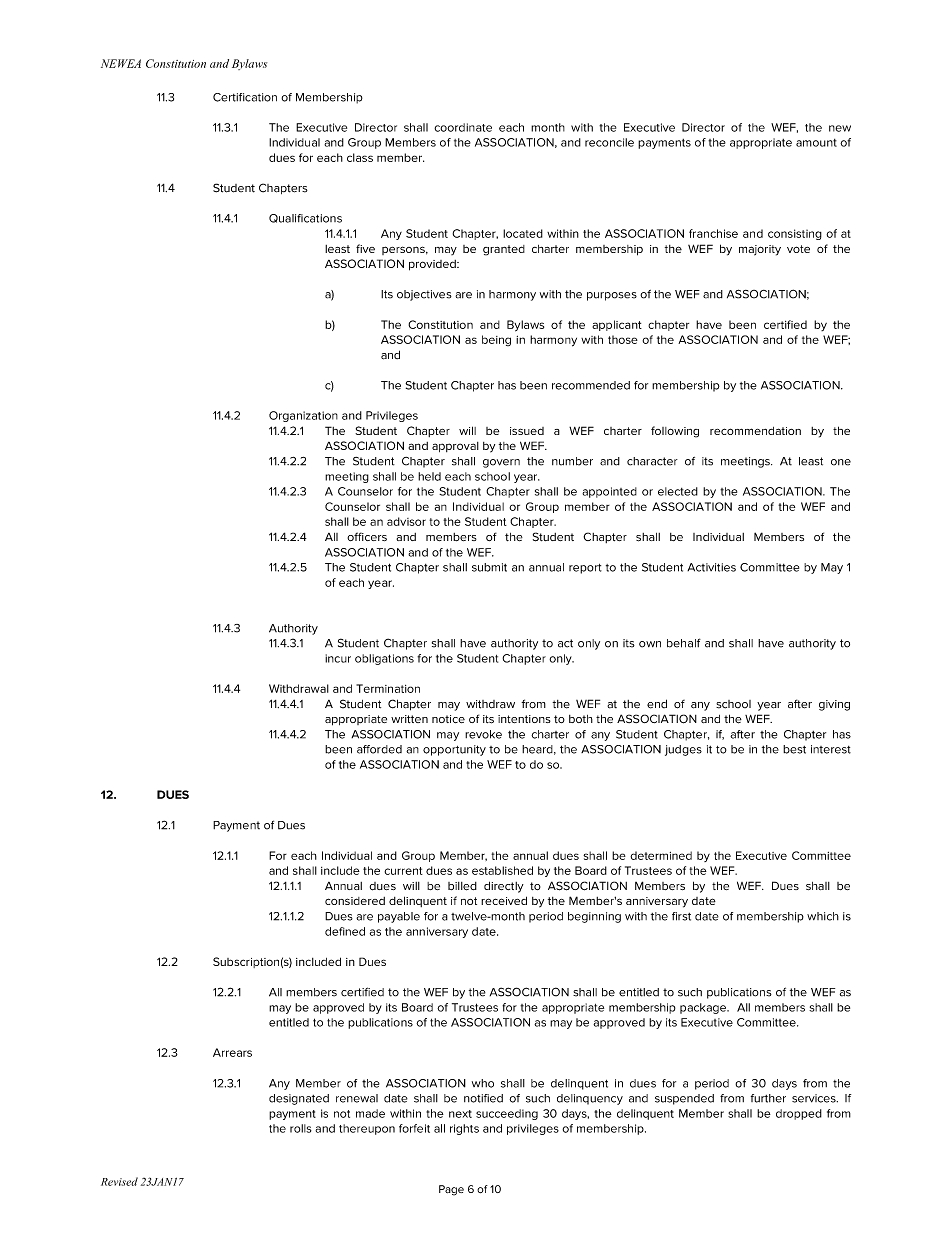 This screenshot has height=1233, width=952. What do you see at coordinates (463, 127) in the screenshot?
I see `coordinate` at bounding box center [463, 127].
